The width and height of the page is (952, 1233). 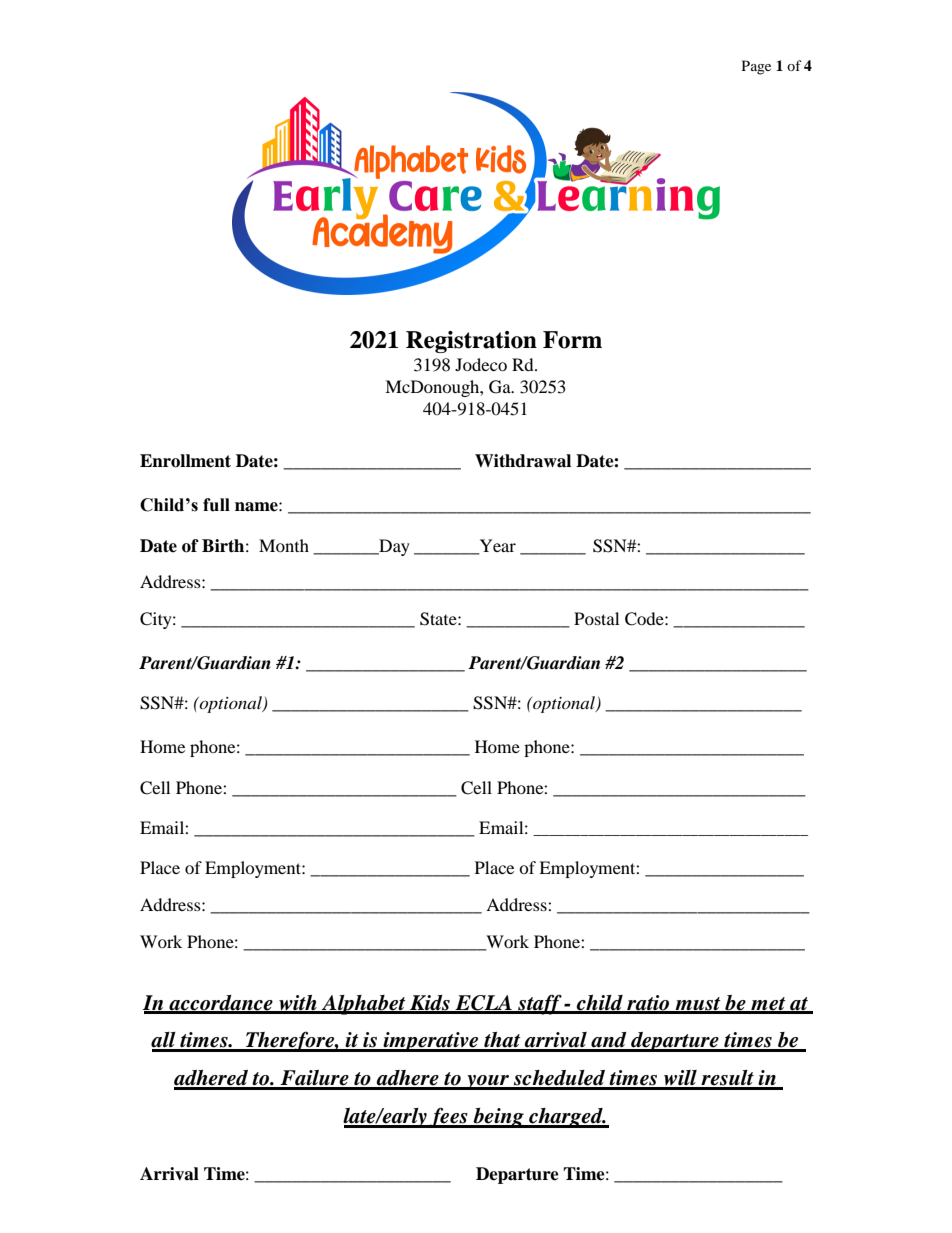 What do you see at coordinates (596, 618) in the page?
I see `Postal` at bounding box center [596, 618].
